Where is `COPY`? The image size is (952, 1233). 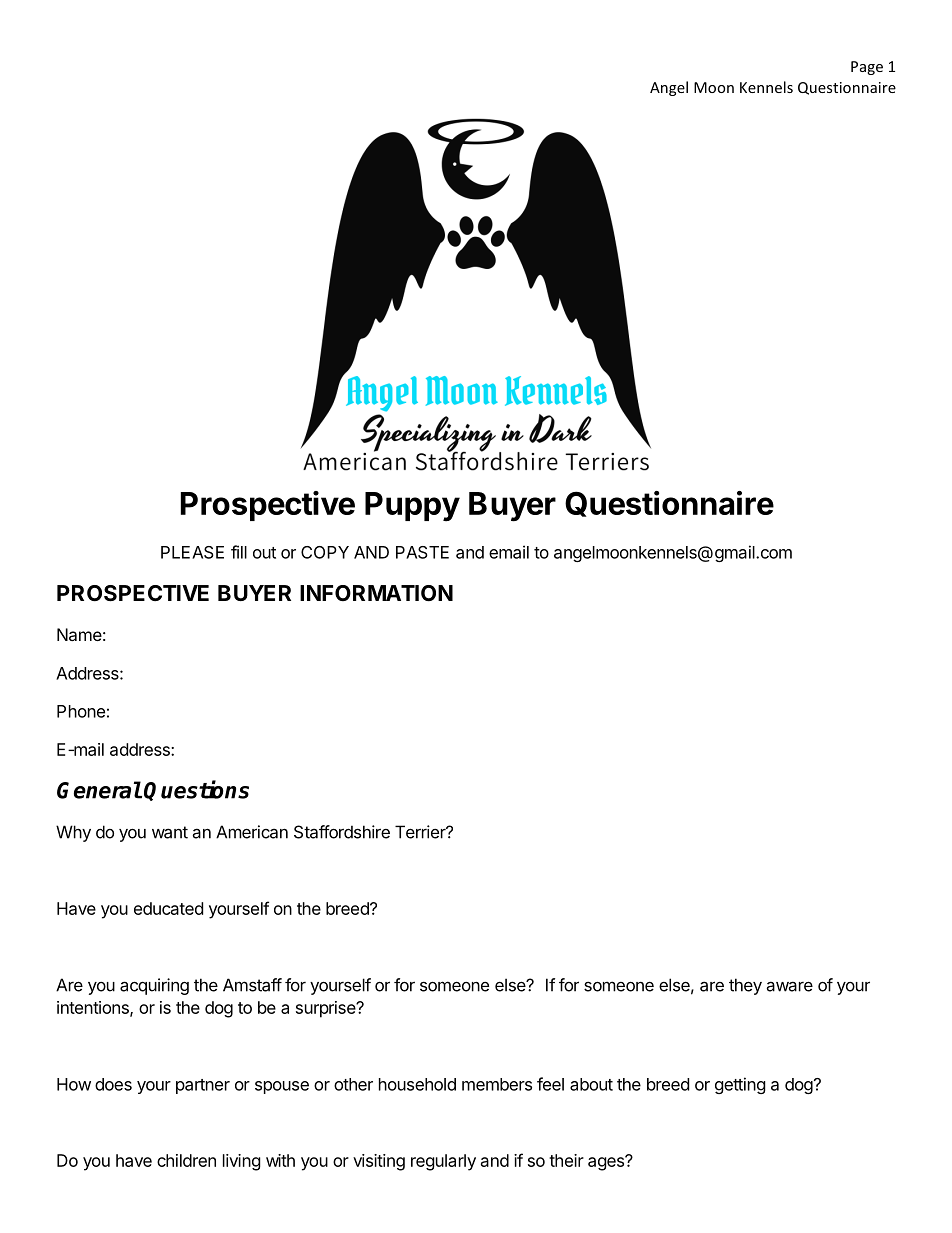 COPY is located at coordinates (325, 552).
